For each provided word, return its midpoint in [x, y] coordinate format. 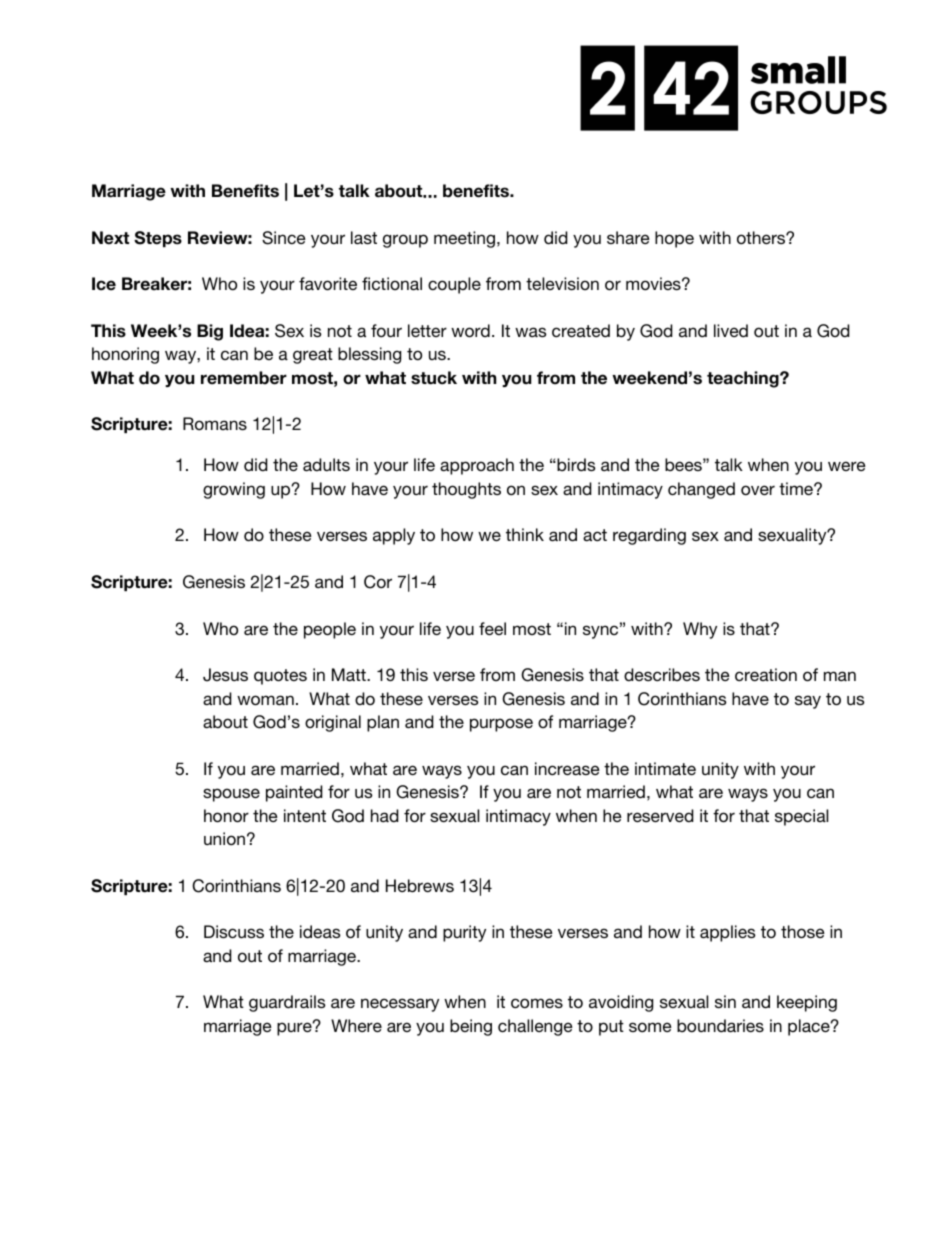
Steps [158, 239]
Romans [215, 424]
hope [674, 239]
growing [234, 490]
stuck [434, 378]
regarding [649, 536]
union [224, 839]
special [801, 817]
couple [454, 285]
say [808, 702]
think [525, 534]
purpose [501, 725]
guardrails [287, 1003]
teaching [744, 379]
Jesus [225, 675]
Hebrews [420, 886]
